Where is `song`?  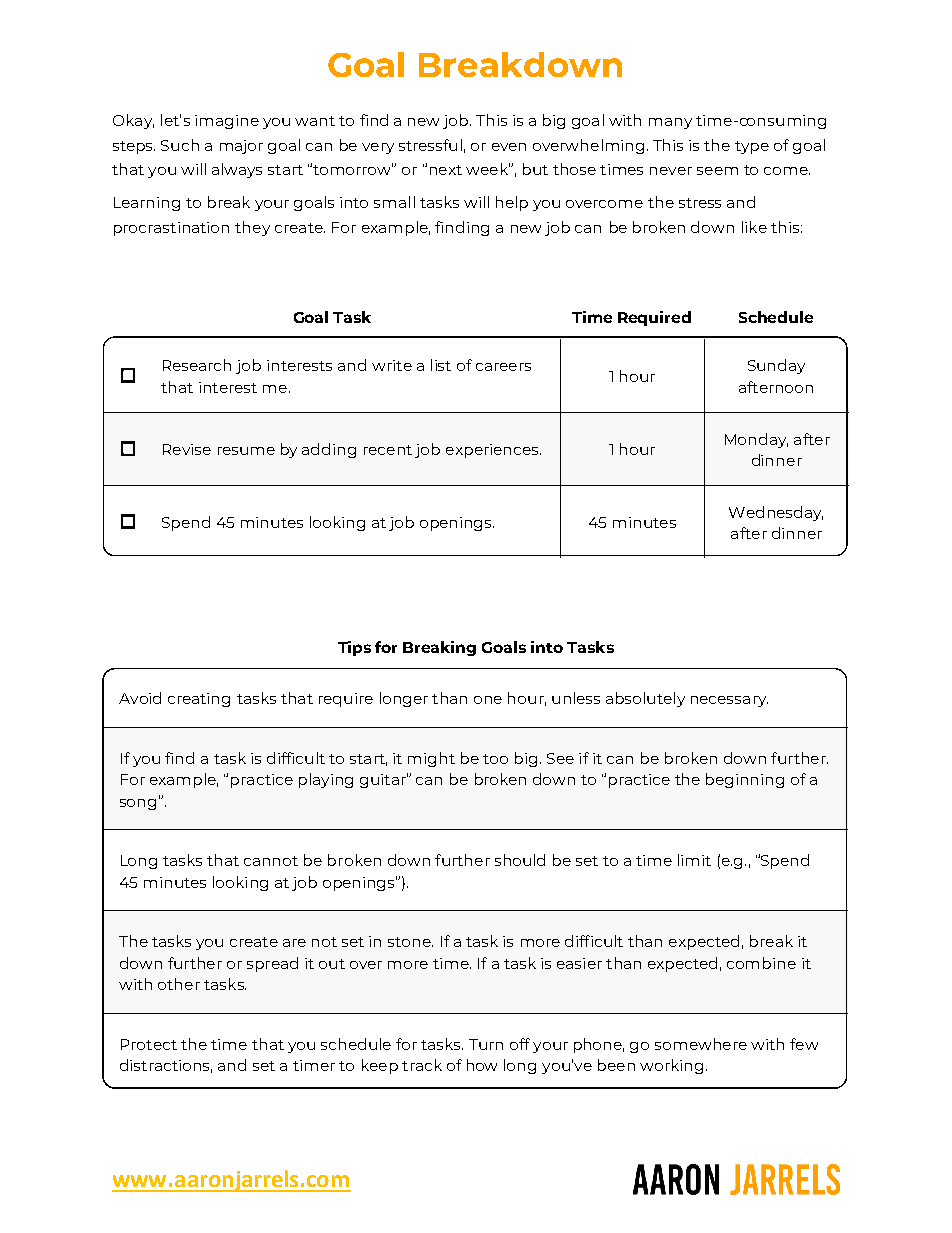
song is located at coordinates (138, 804).
